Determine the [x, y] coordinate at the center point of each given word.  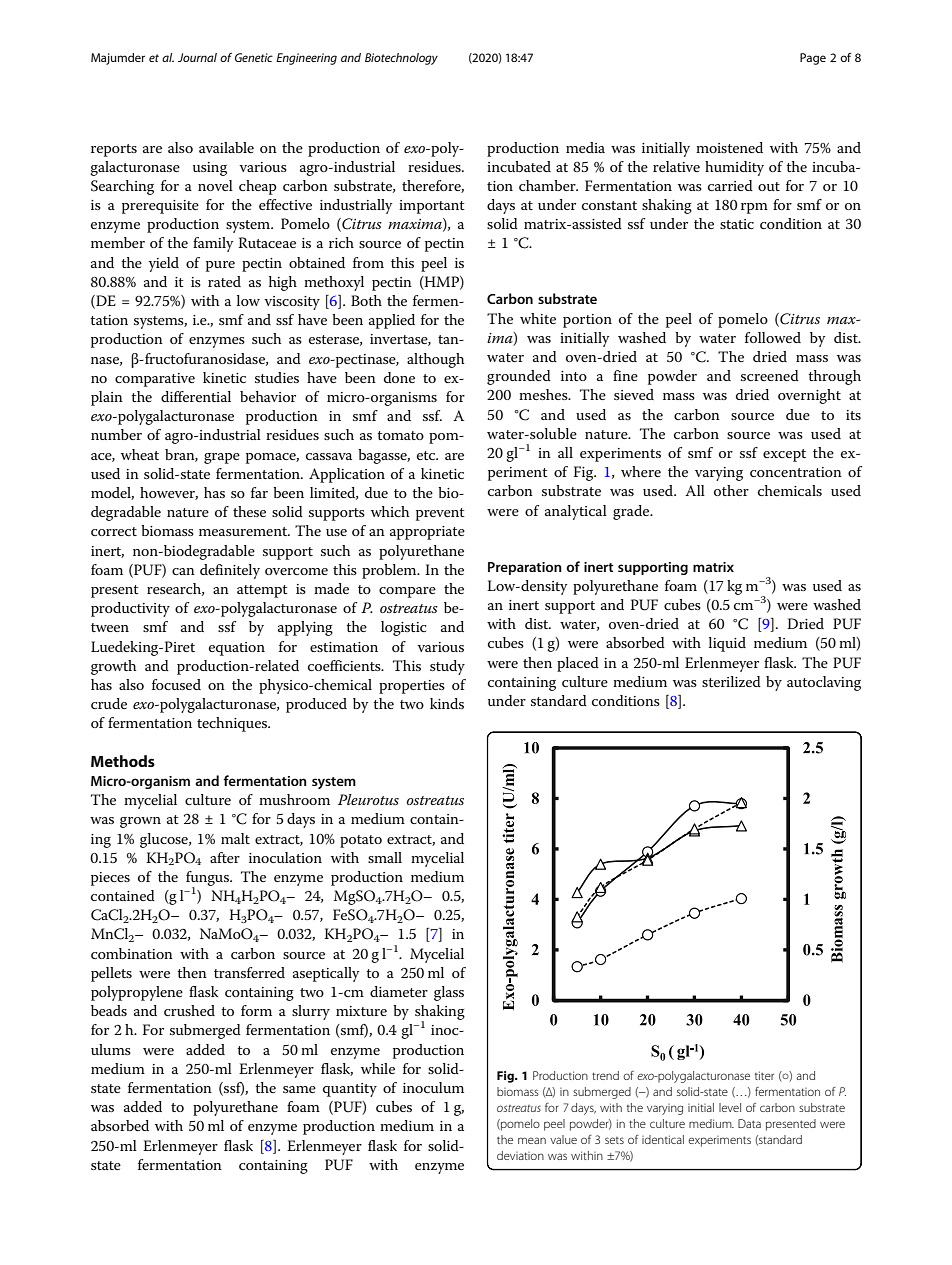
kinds [447, 703]
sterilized [731, 681]
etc [427, 455]
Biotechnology [401, 59]
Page [813, 59]
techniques [233, 724]
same [299, 1089]
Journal [197, 57]
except [784, 455]
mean [532, 1140]
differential [196, 396]
